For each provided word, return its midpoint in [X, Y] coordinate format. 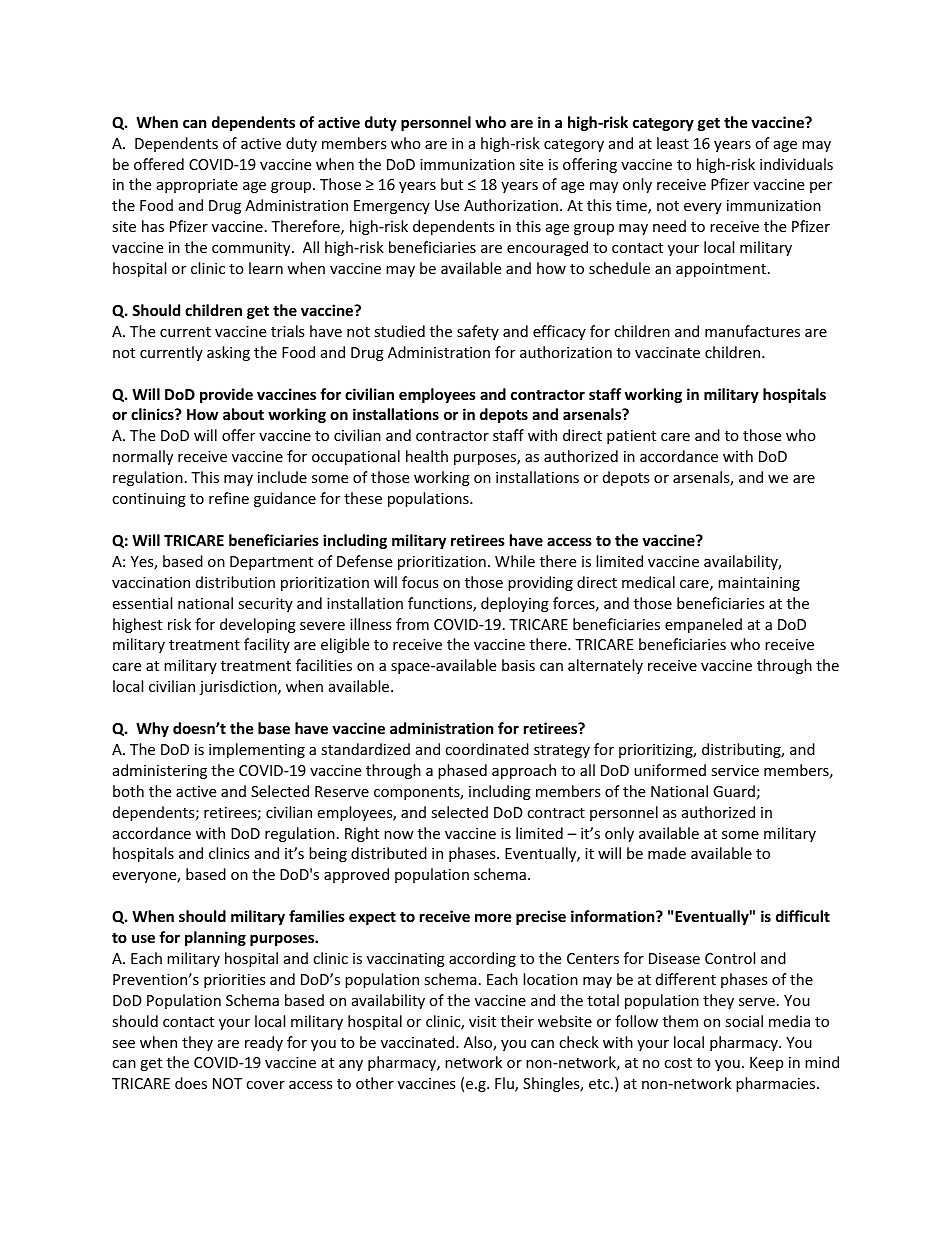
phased [462, 771]
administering [160, 771]
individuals [796, 164]
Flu [505, 1084]
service [735, 770]
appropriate [197, 186]
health [427, 456]
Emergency [392, 207]
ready [264, 1043]
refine [229, 498]
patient [631, 437]
